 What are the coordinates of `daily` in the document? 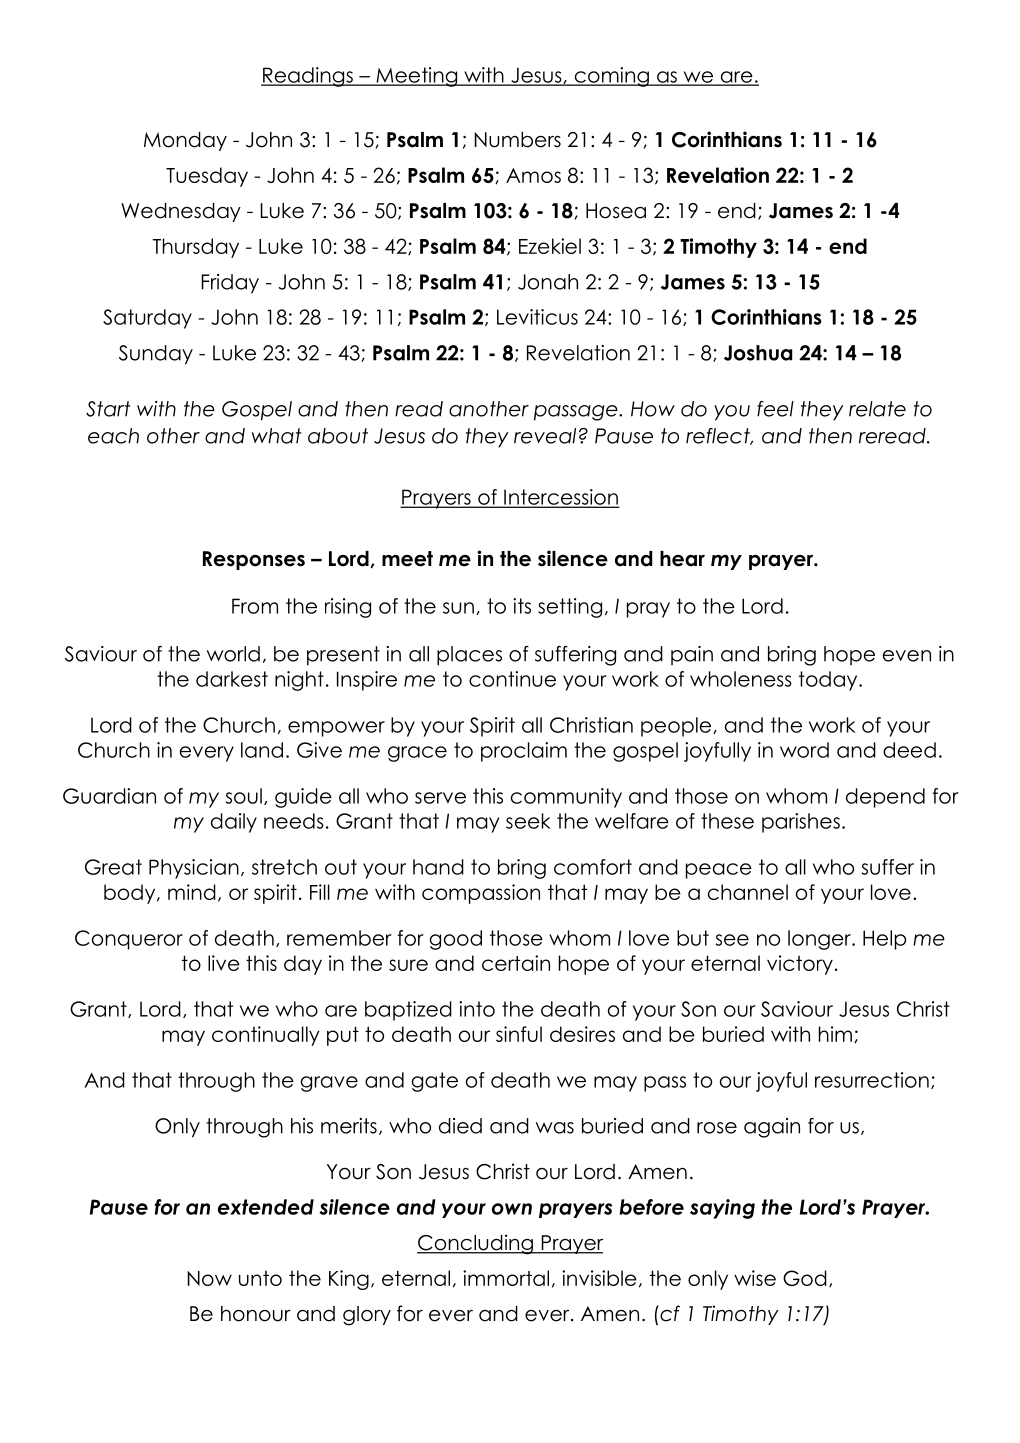 It's located at (234, 823).
